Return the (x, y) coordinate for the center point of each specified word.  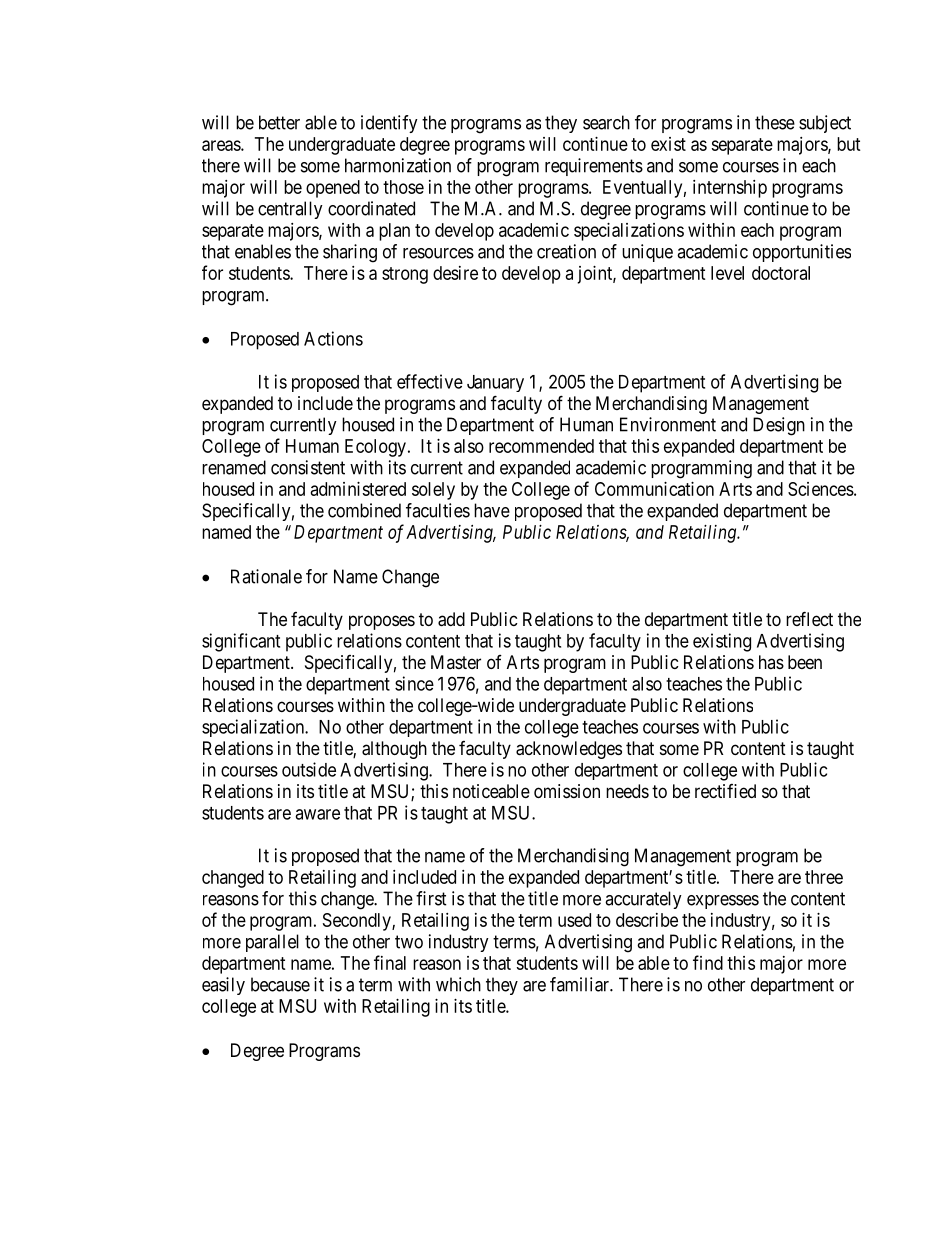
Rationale (266, 576)
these (775, 122)
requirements (594, 167)
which (458, 984)
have (492, 510)
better (279, 122)
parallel (272, 943)
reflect (809, 618)
